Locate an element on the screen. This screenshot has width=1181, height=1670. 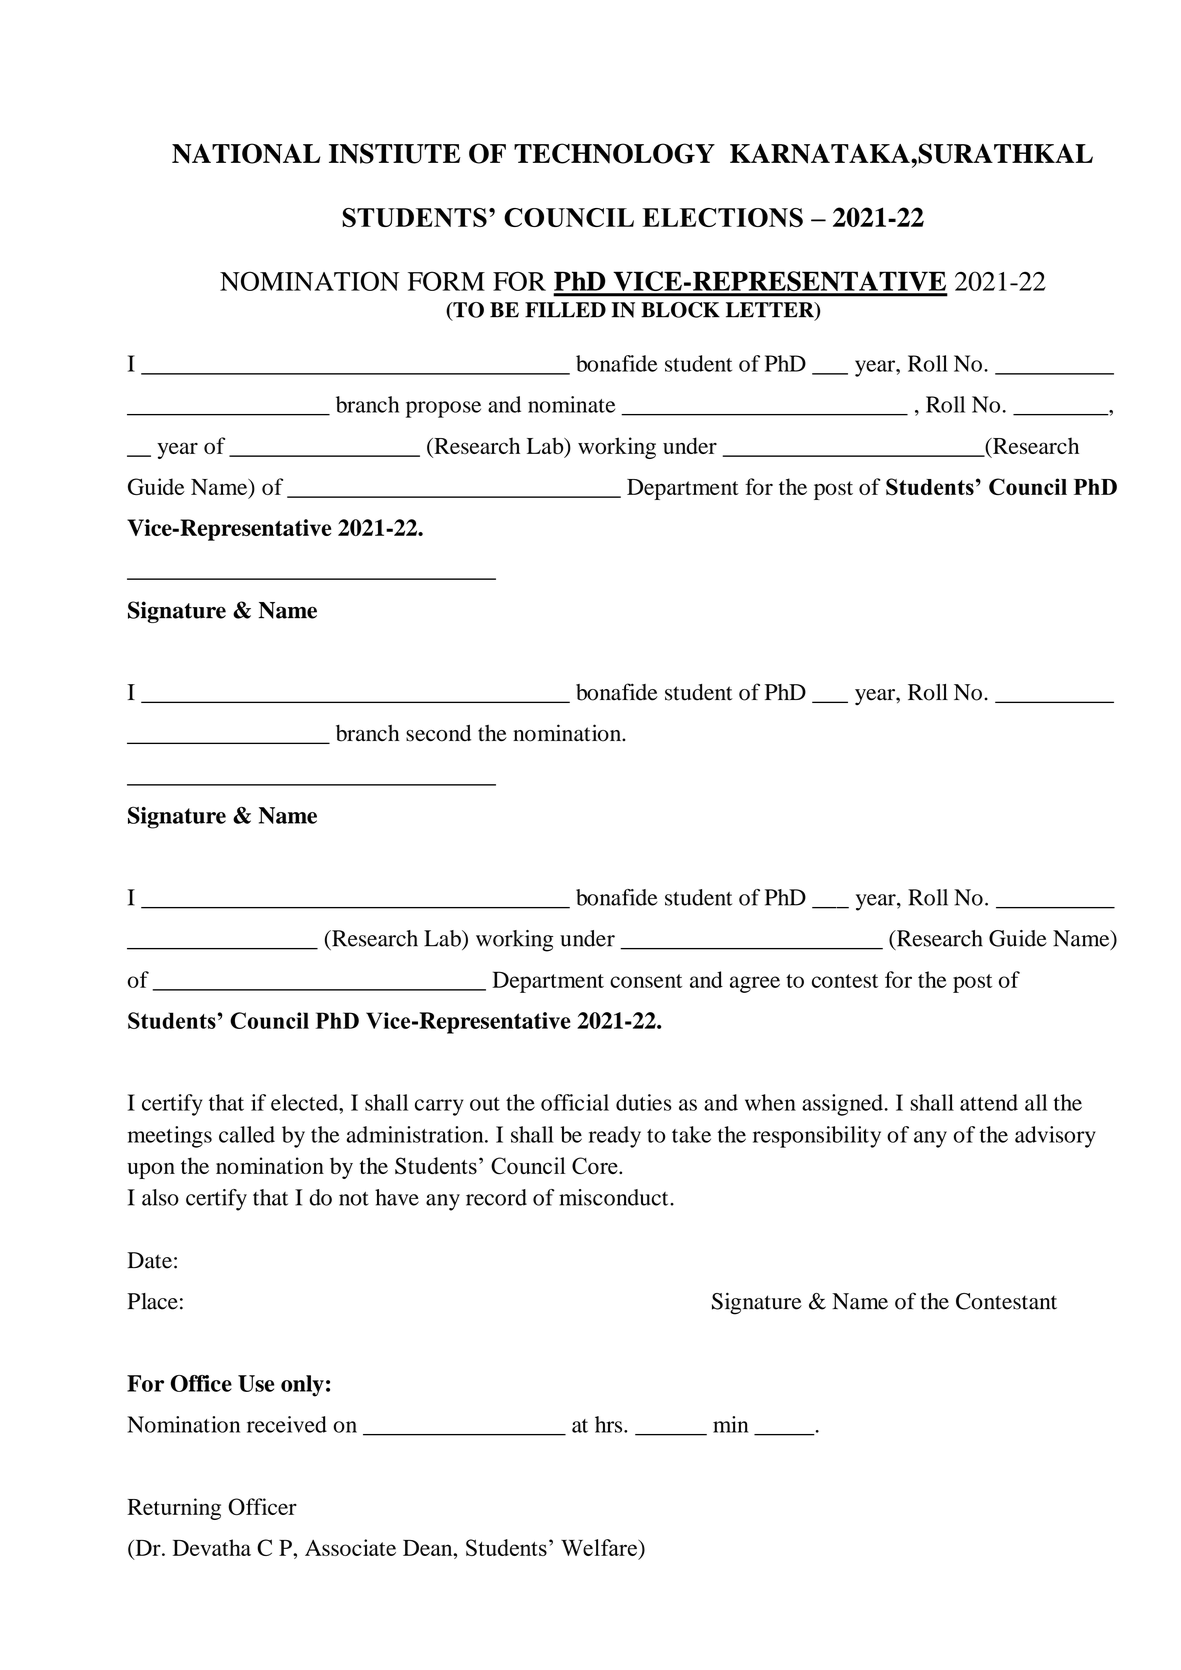
propose is located at coordinates (443, 409).
